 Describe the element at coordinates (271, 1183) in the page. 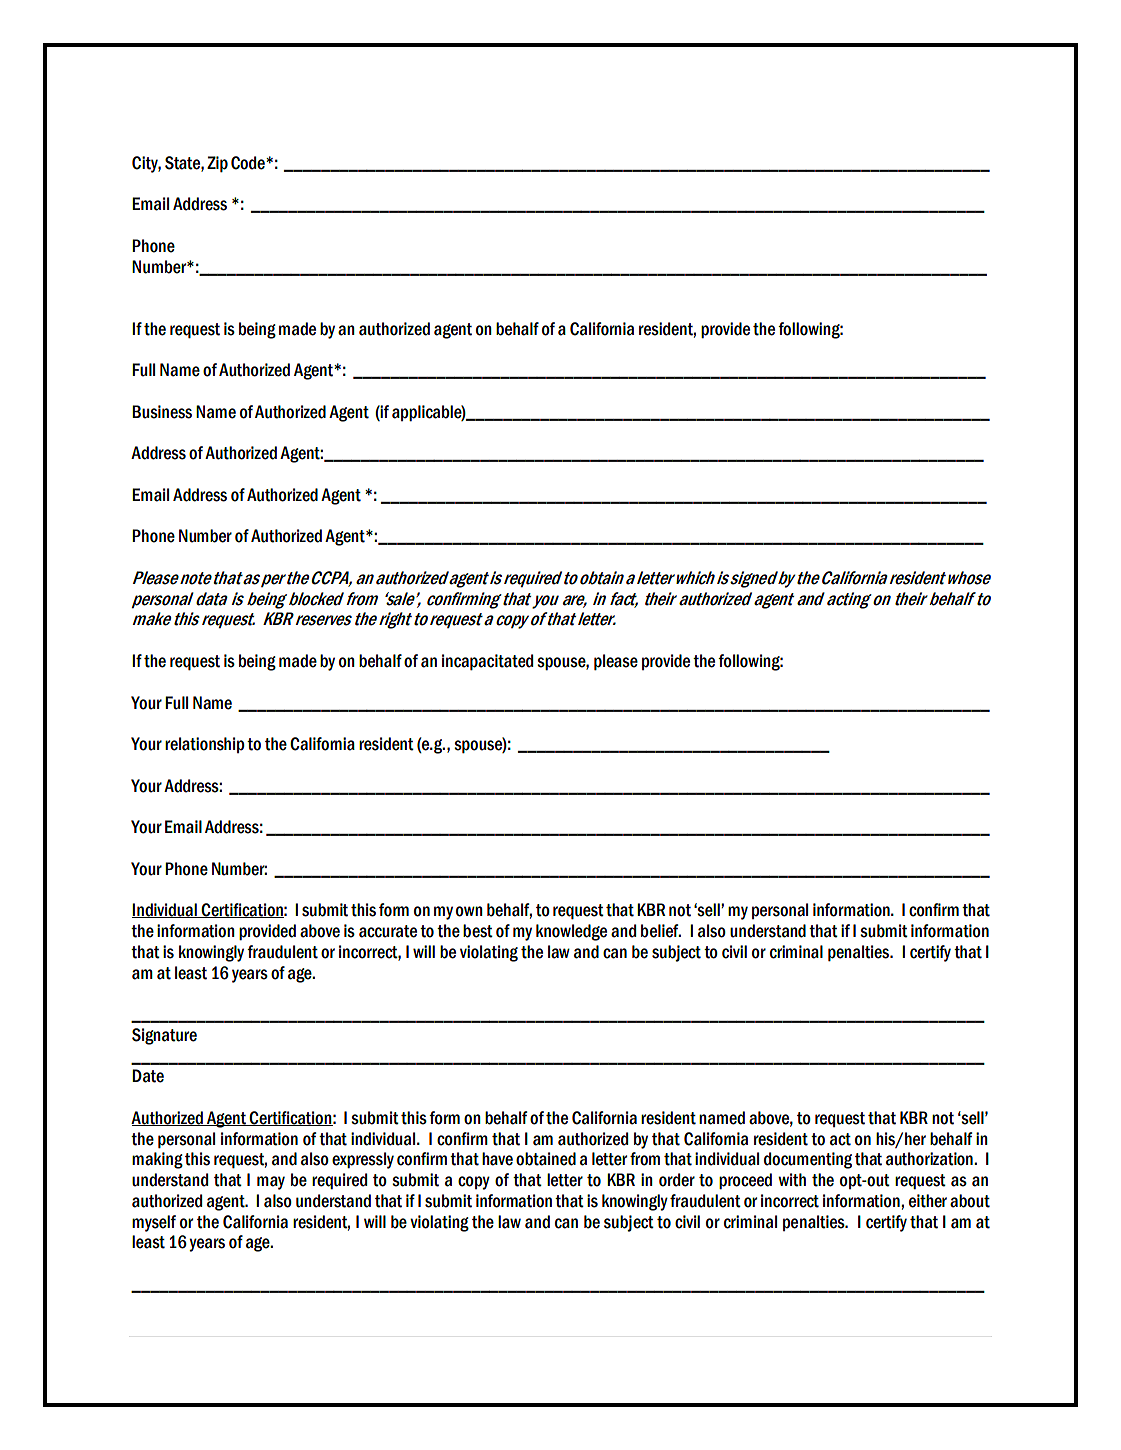

I see `may` at that location.
